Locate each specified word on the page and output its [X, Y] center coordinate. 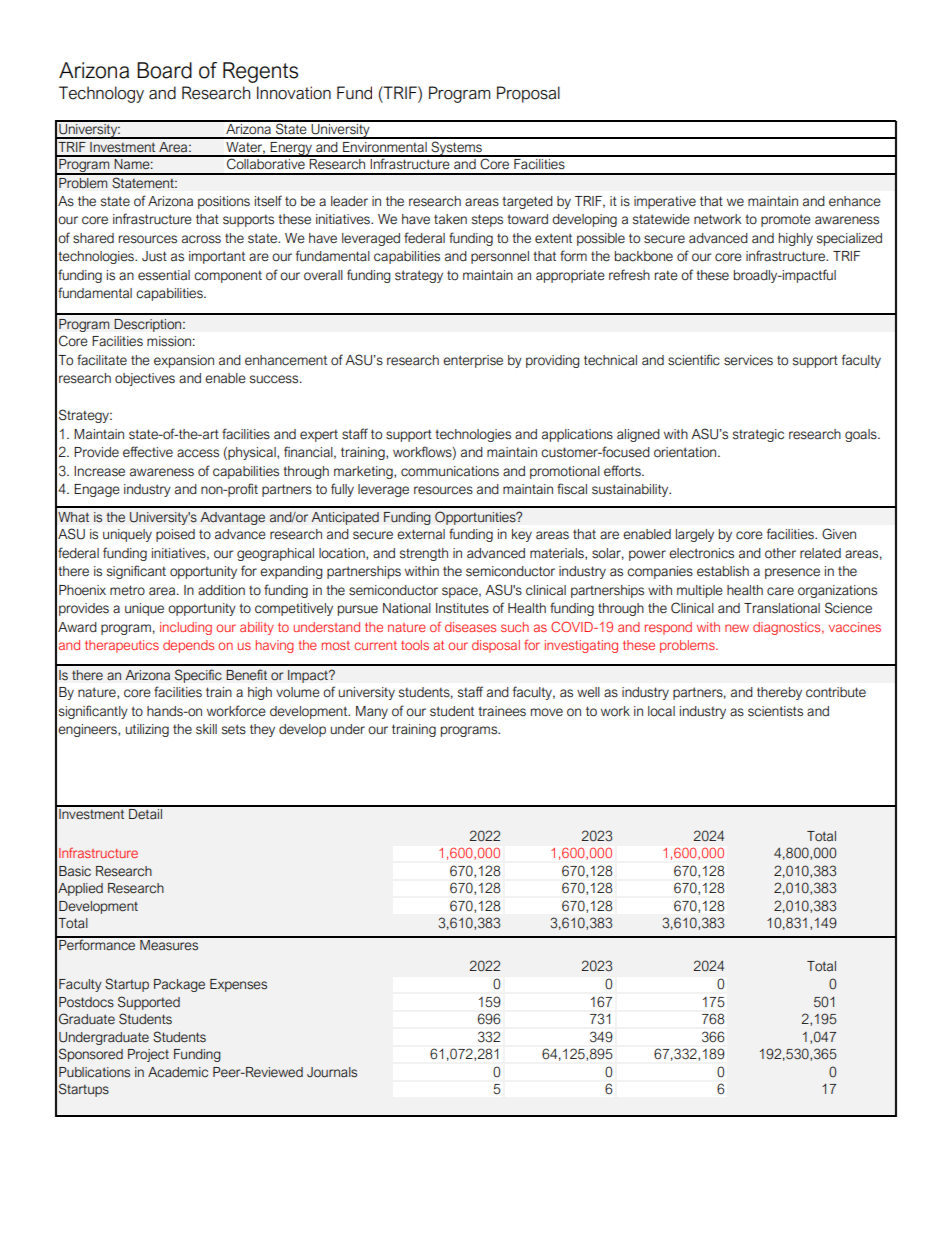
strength [424, 554]
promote [786, 220]
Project [148, 1055]
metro [127, 590]
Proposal [528, 94]
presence [792, 573]
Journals [332, 1072]
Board [164, 70]
